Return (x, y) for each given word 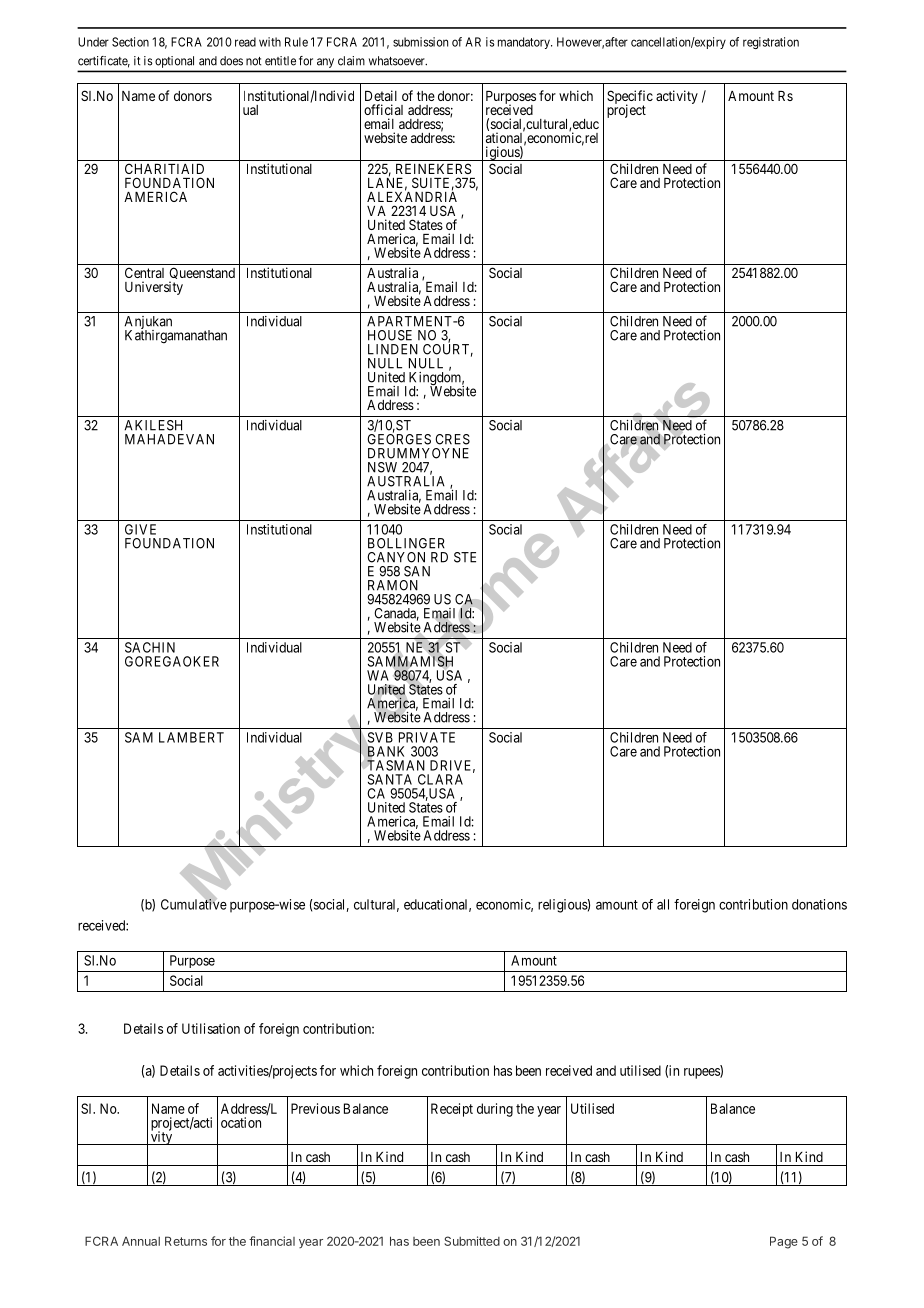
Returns (186, 1241)
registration (771, 43)
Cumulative (194, 904)
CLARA (440, 779)
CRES (452, 439)
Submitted (472, 1241)
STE (465, 557)
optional (174, 62)
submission (420, 42)
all (663, 904)
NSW (382, 467)
